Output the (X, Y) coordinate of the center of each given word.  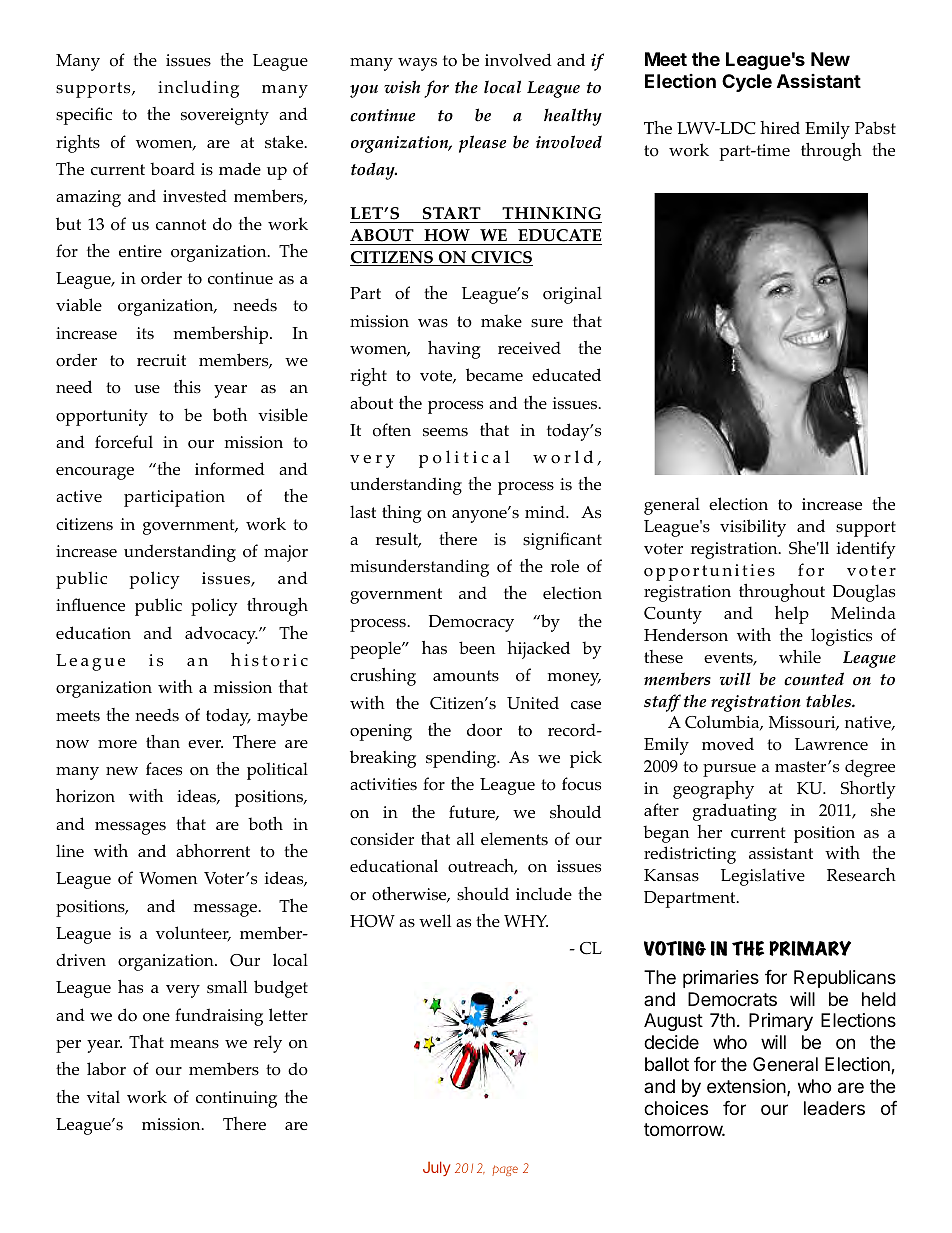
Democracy (471, 623)
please (482, 144)
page (505, 1170)
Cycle (747, 83)
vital (103, 1096)
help (792, 615)
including (198, 89)
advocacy (221, 635)
